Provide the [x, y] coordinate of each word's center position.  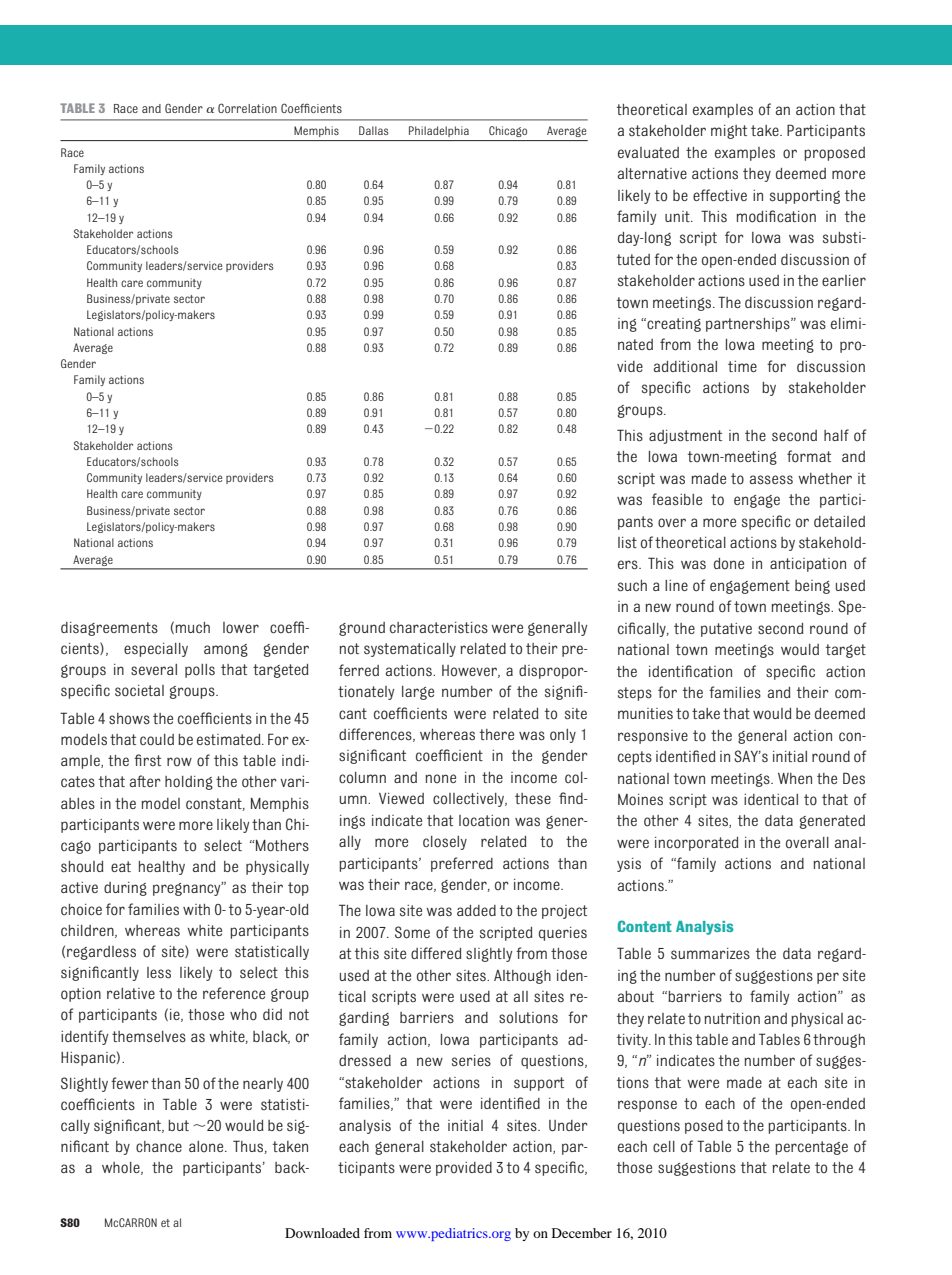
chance [159, 1147]
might [729, 132]
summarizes [710, 954]
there [497, 734]
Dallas [373, 130]
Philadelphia [439, 131]
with [196, 909]
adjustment [685, 437]
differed [436, 953]
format [809, 456]
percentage [811, 1148]
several [154, 669]
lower [241, 628]
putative [726, 630]
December [582, 1233]
